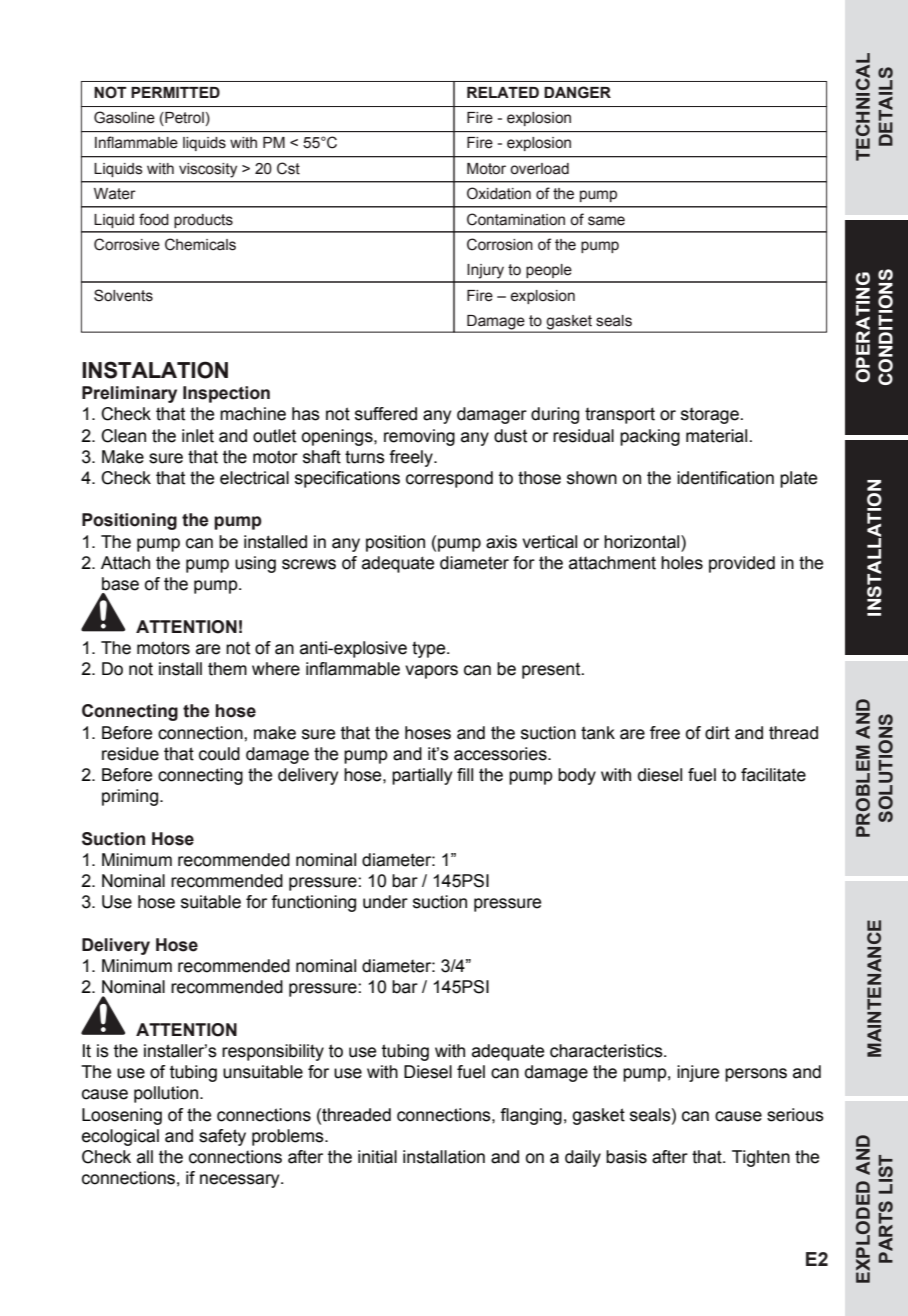 The height and width of the screenshot is (1316, 908). I want to click on RELATED, so click(503, 92).
